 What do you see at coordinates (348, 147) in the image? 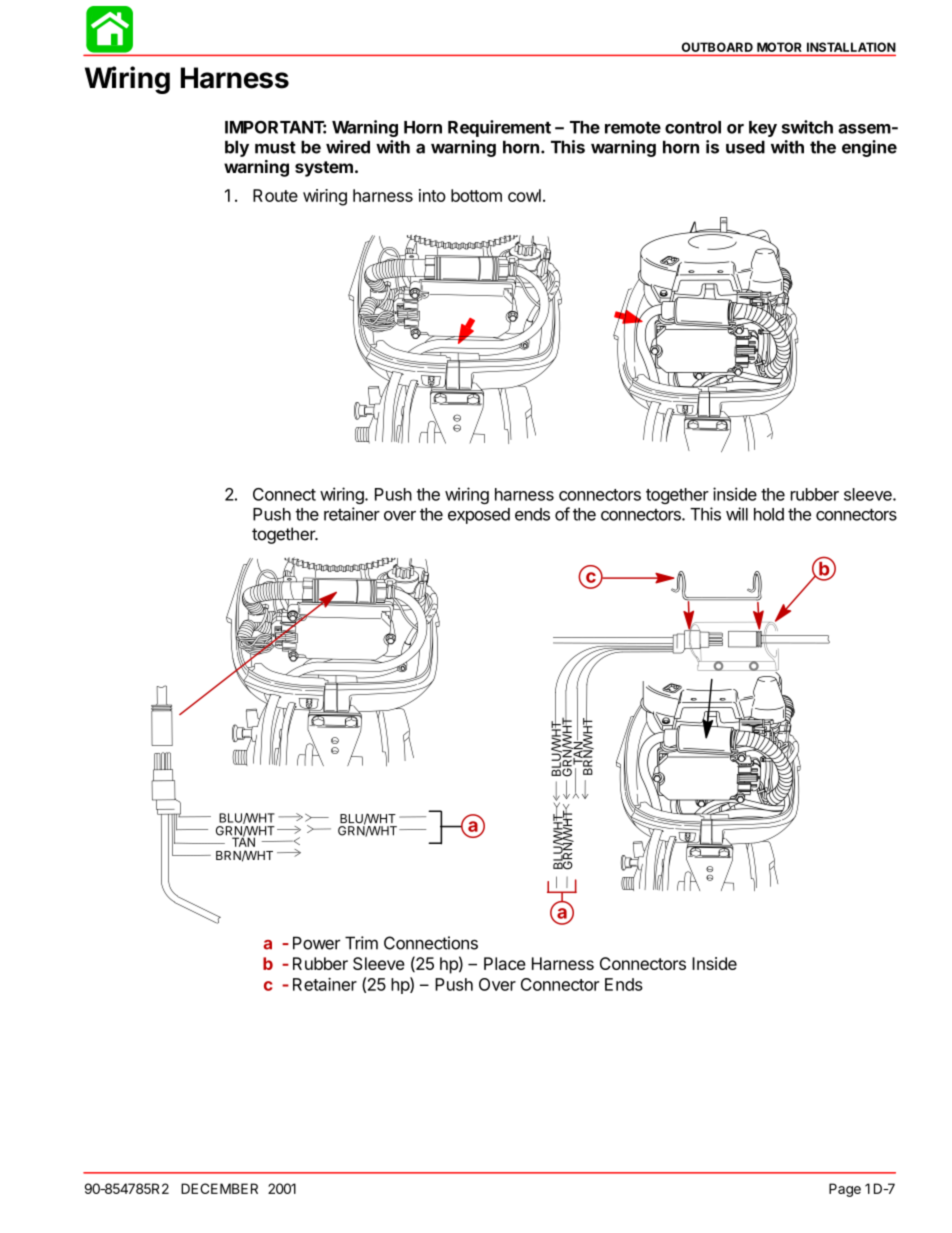
I see `wired` at bounding box center [348, 147].
